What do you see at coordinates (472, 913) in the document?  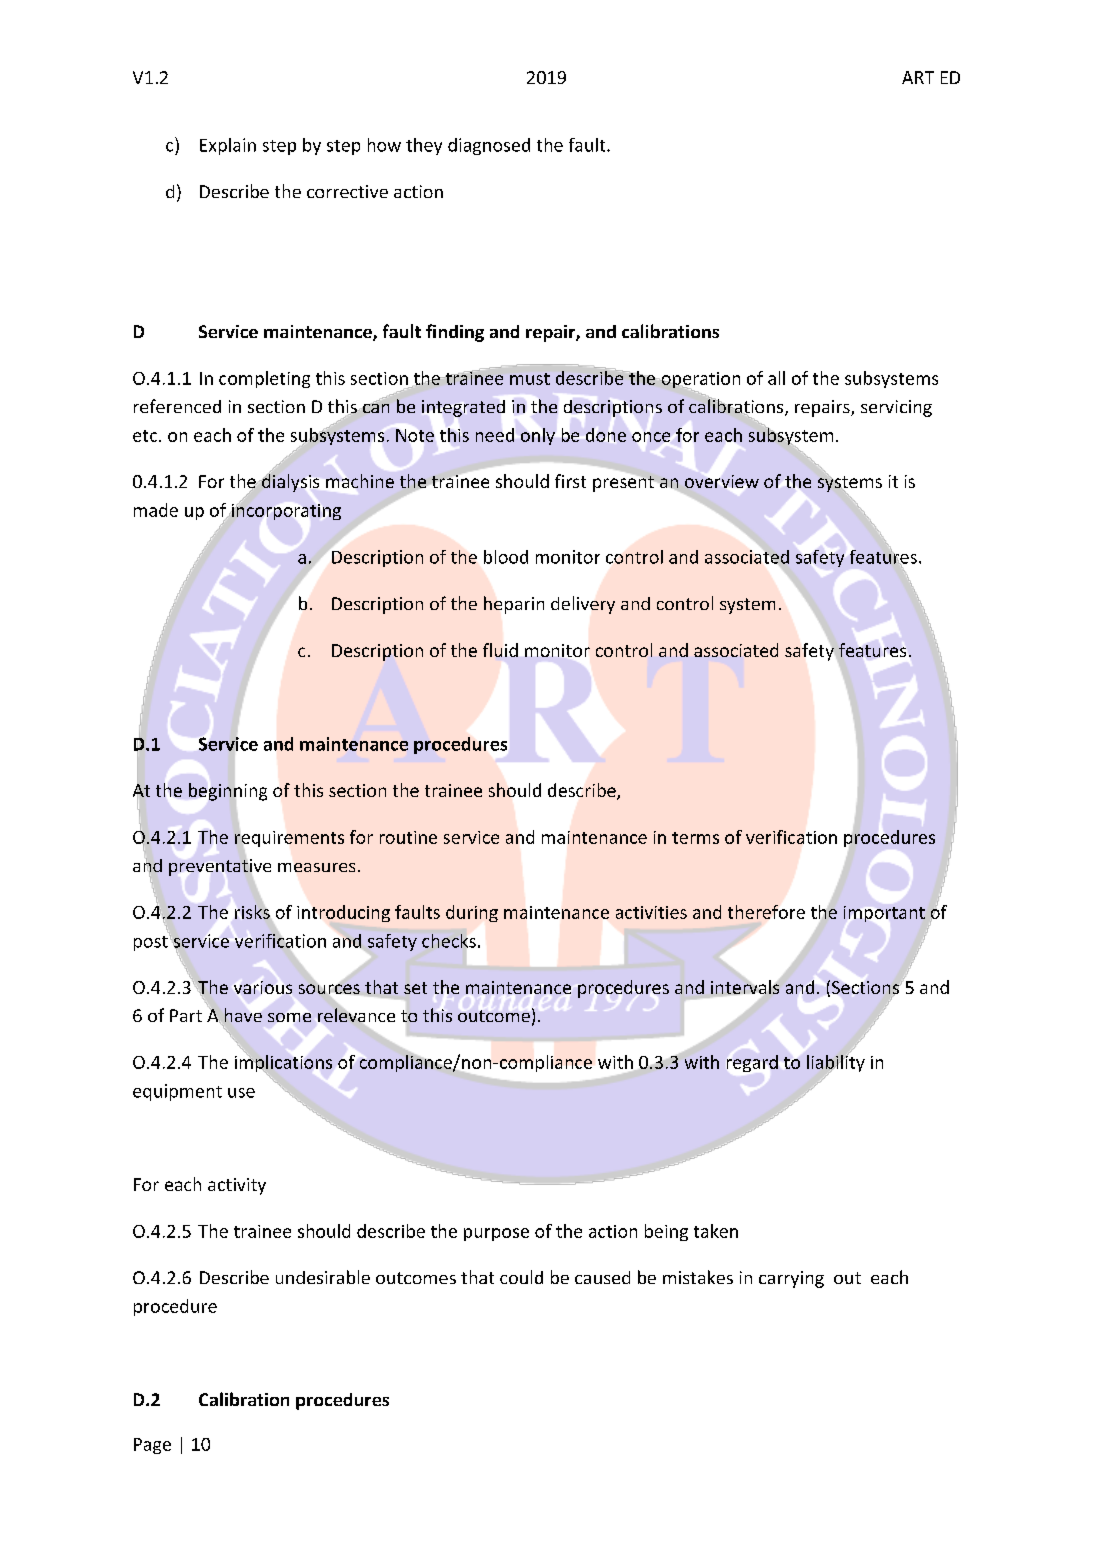 I see `during` at bounding box center [472, 913].
